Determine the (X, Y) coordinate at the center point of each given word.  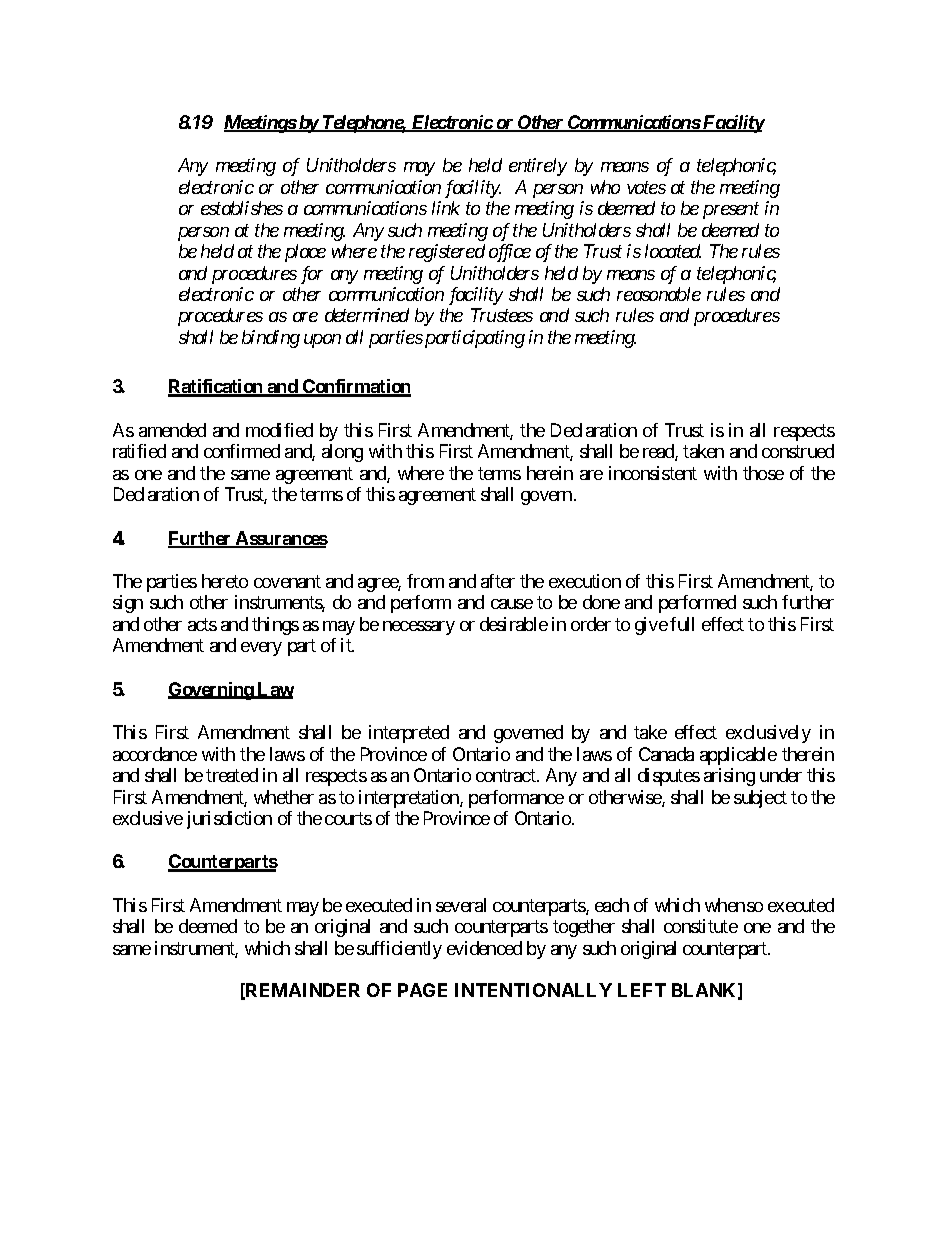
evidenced (484, 948)
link (446, 208)
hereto (225, 581)
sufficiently (399, 950)
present (731, 211)
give (651, 626)
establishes (242, 208)
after (498, 581)
